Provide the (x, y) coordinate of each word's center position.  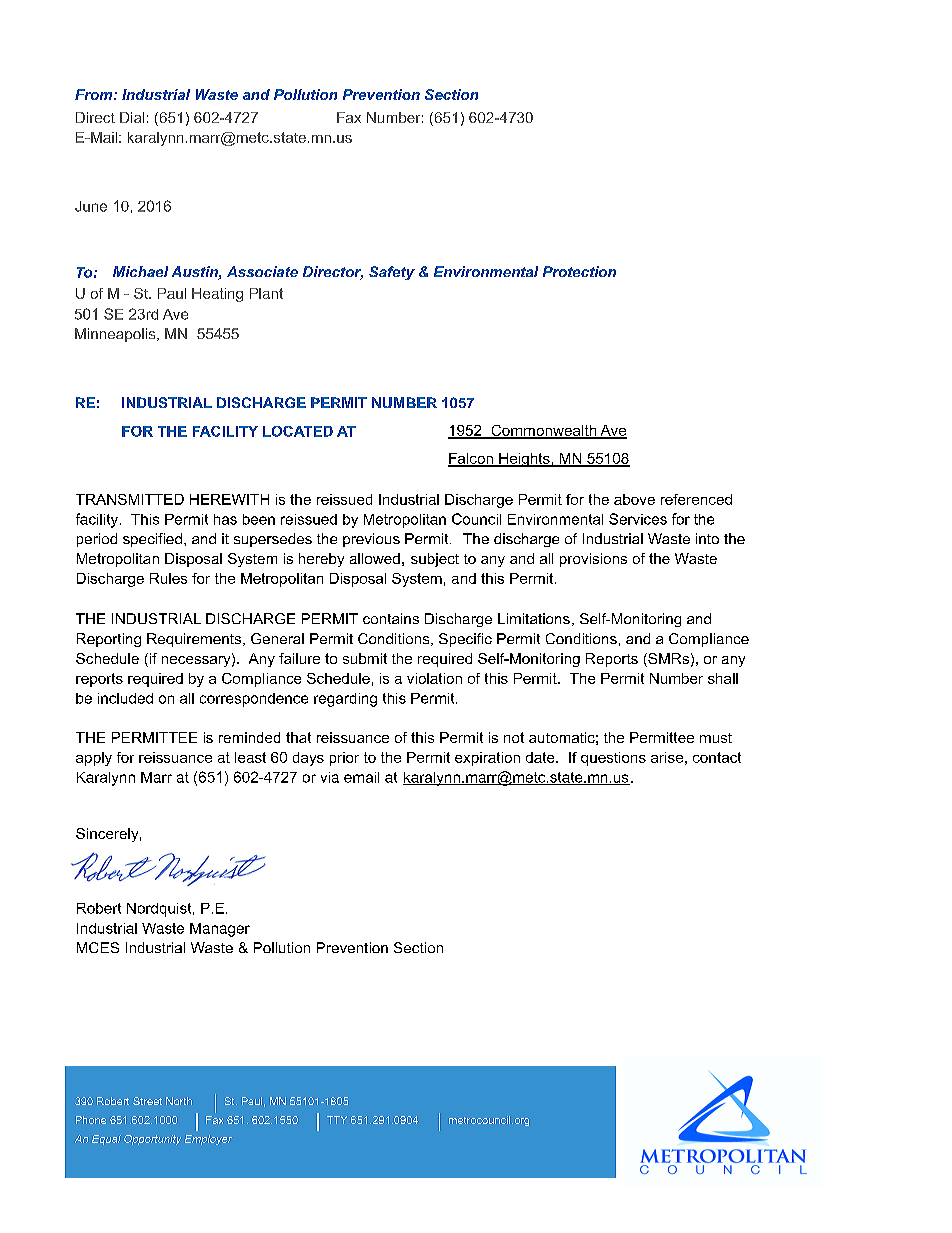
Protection (579, 271)
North (179, 1101)
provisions (593, 560)
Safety (392, 273)
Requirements (195, 640)
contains (391, 618)
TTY (337, 1120)
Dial (132, 117)
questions (613, 759)
